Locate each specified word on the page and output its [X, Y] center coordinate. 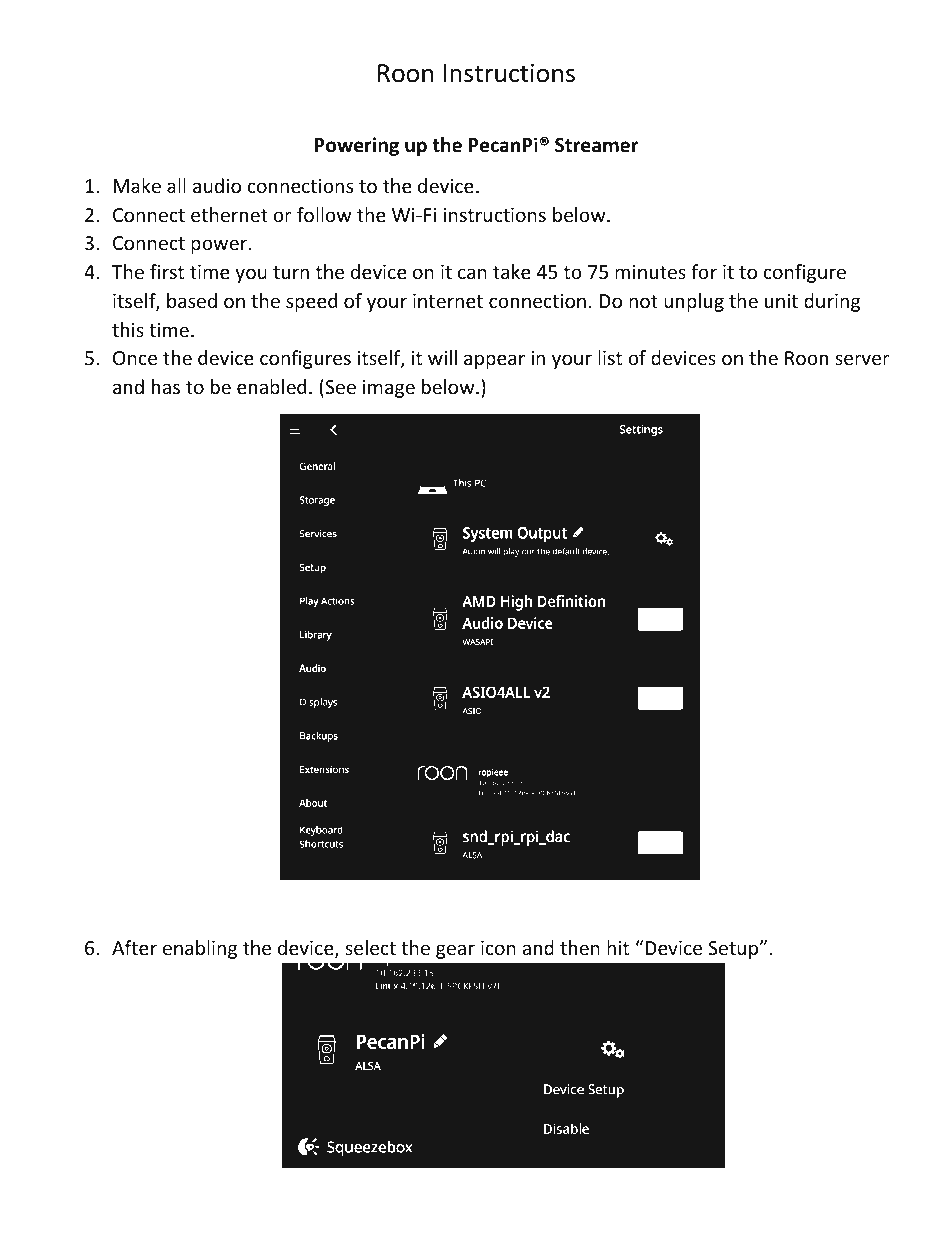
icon [498, 948]
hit [618, 947]
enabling [200, 949]
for [704, 271]
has [166, 386]
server [862, 359]
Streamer [596, 145]
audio [217, 185]
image [389, 389]
